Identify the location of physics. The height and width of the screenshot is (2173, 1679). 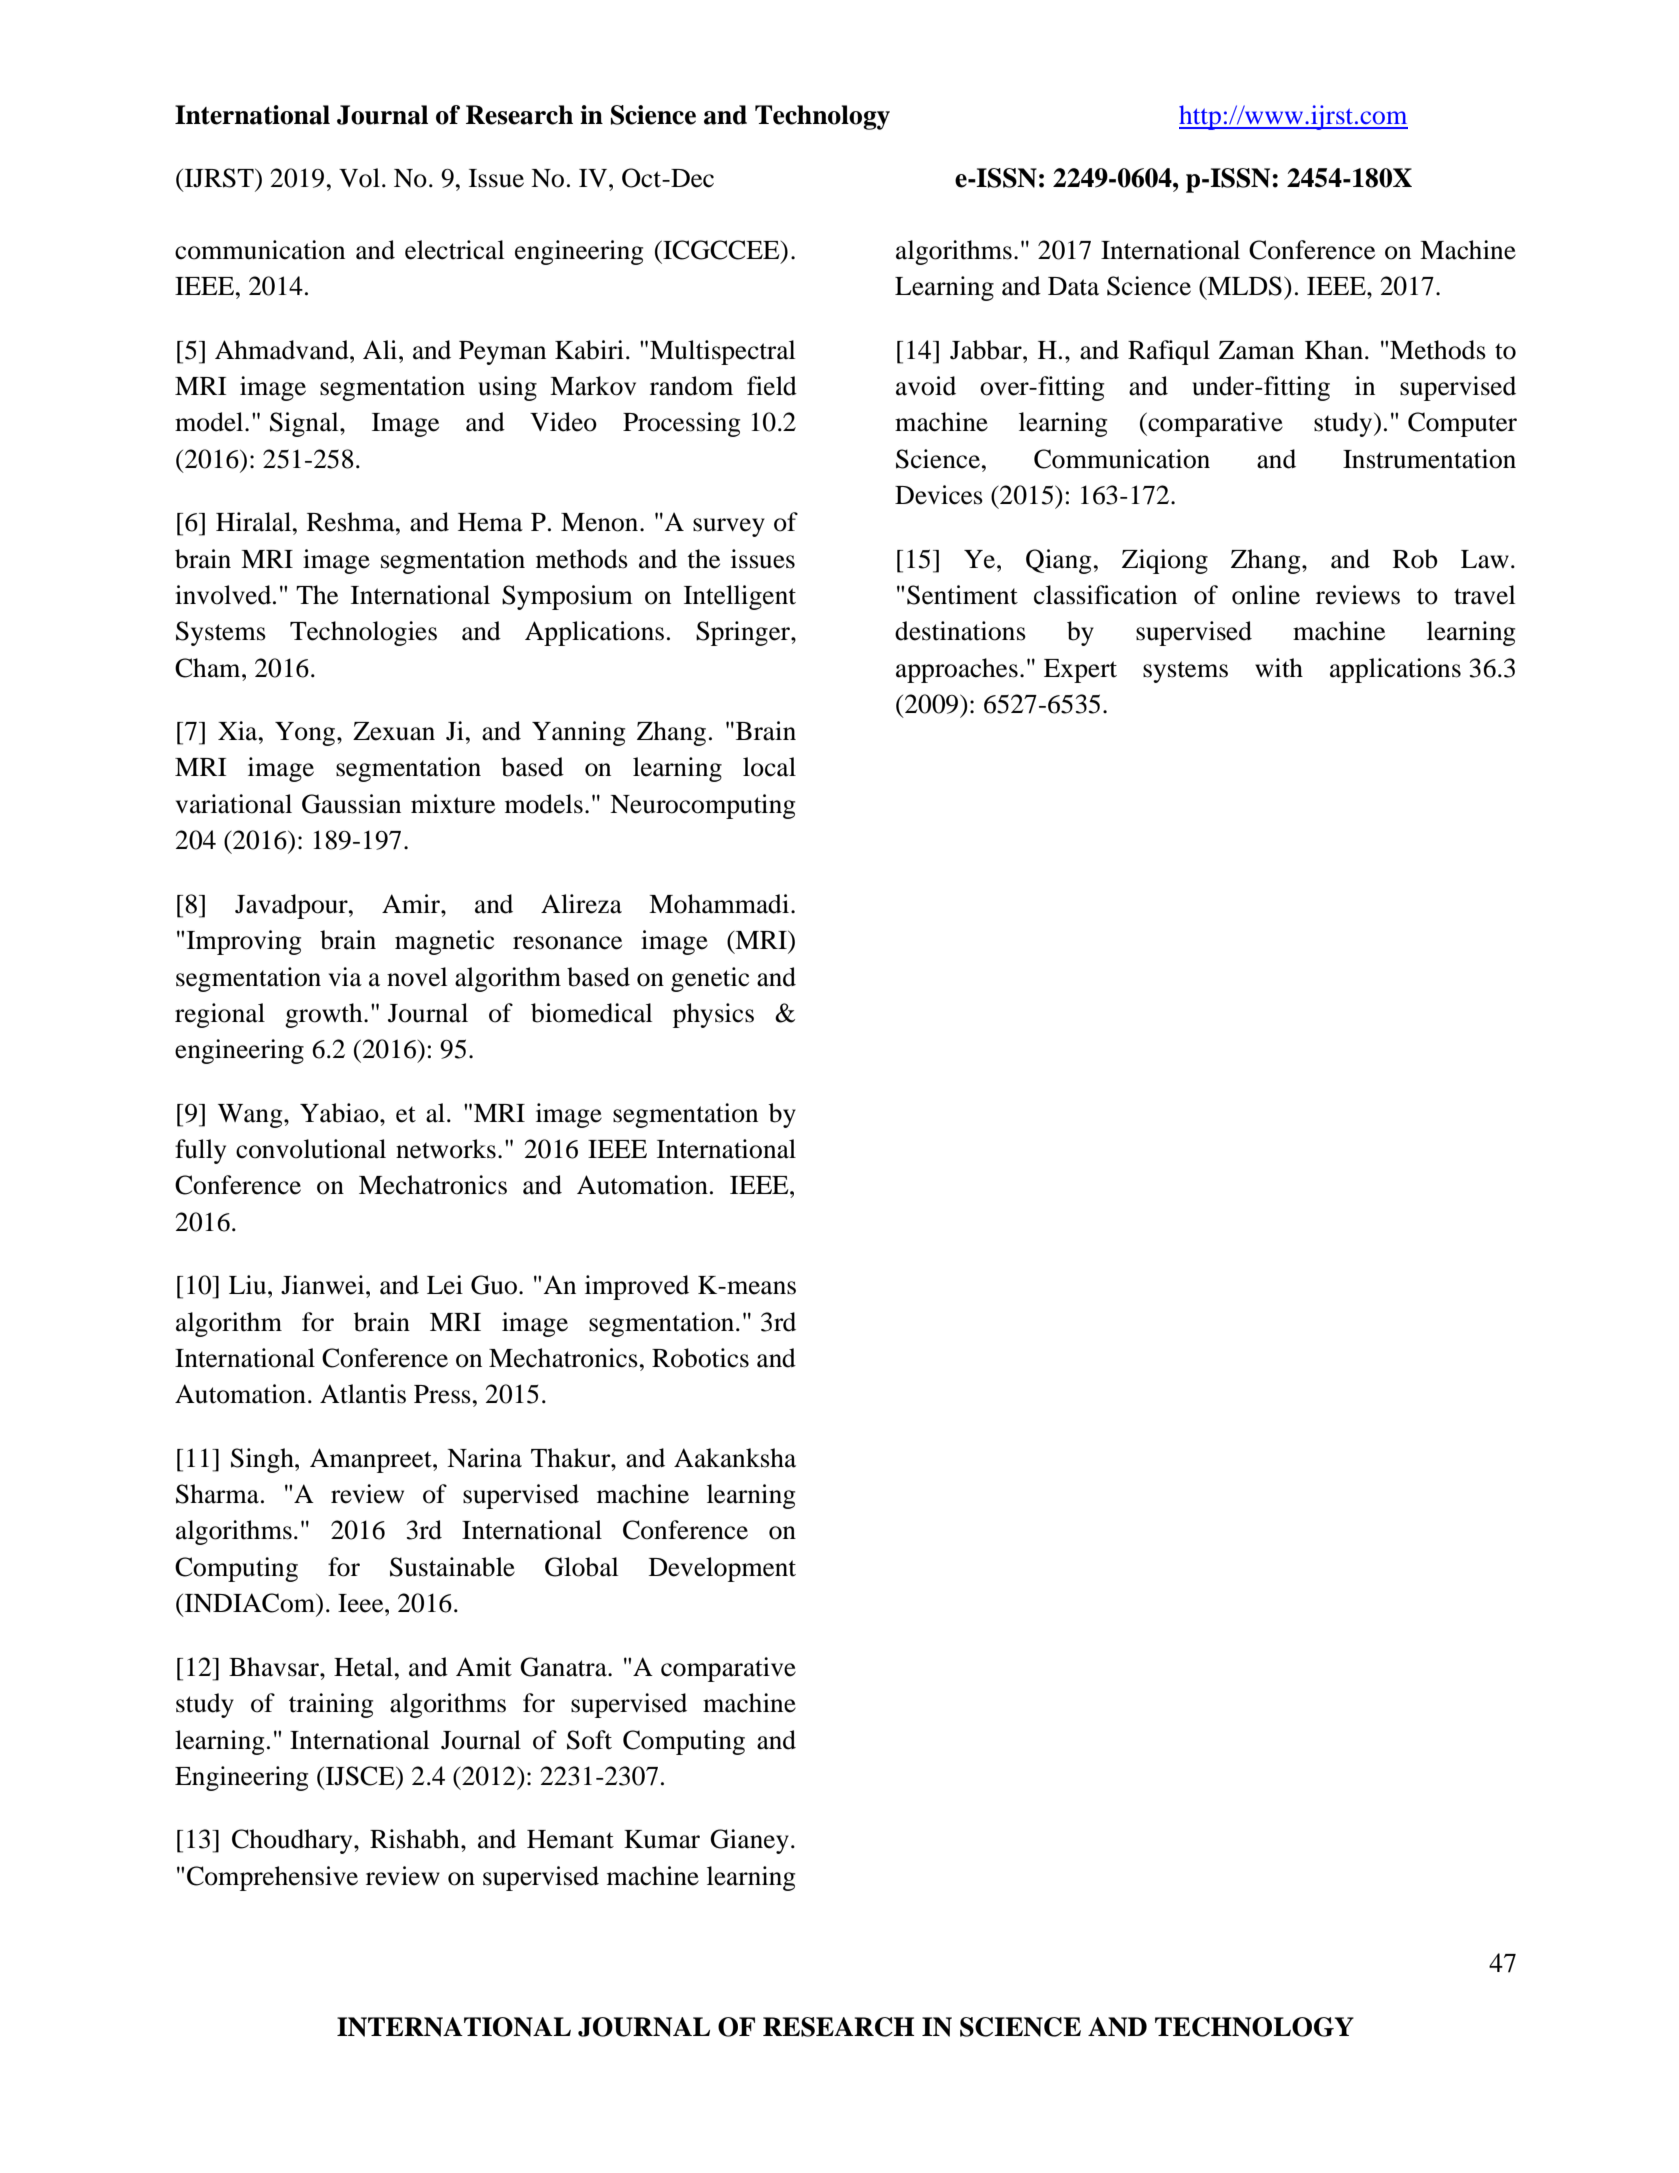
(713, 1015).
